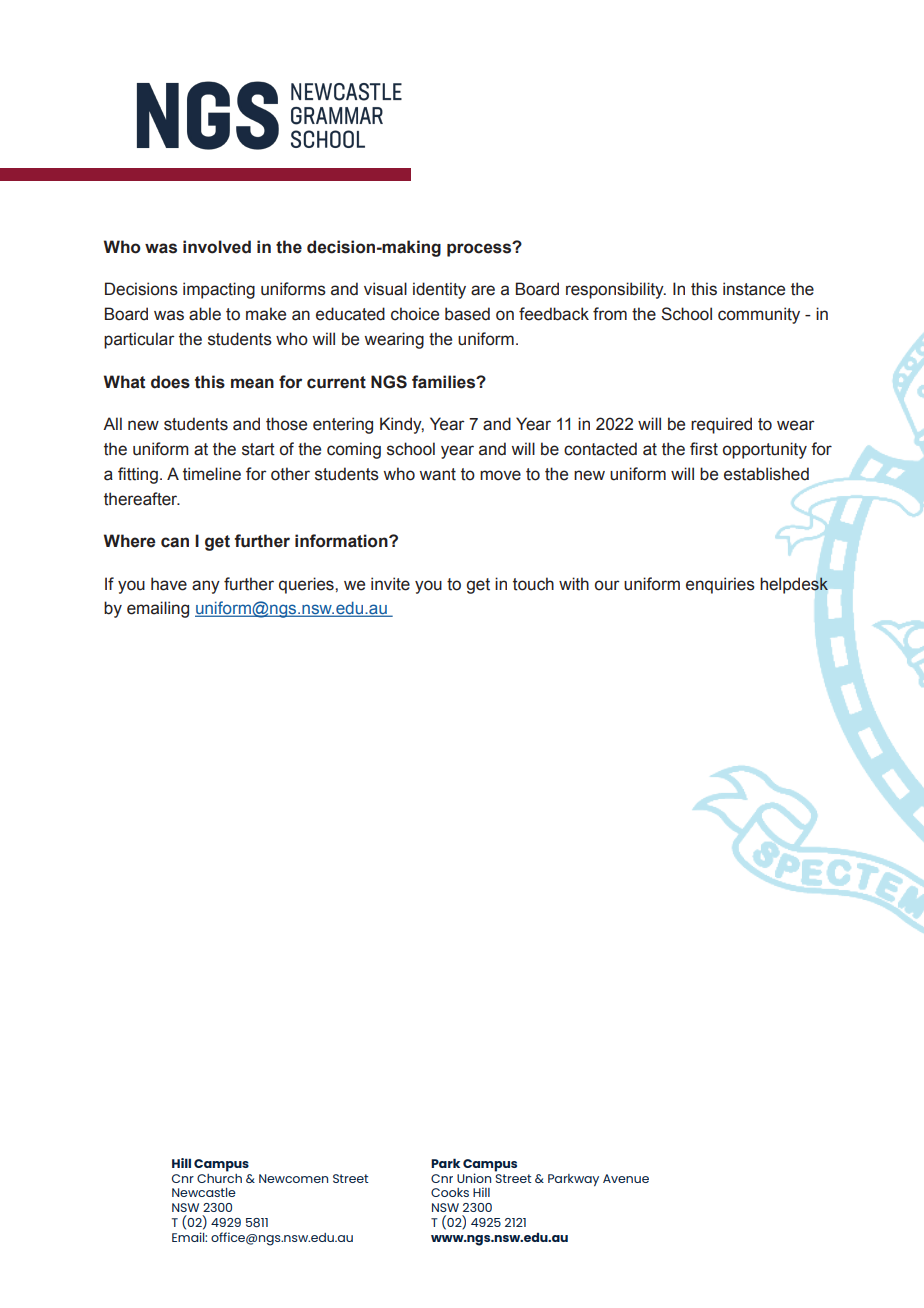 The height and width of the image is (1308, 924). What do you see at coordinates (439, 290) in the image?
I see `identity` at bounding box center [439, 290].
